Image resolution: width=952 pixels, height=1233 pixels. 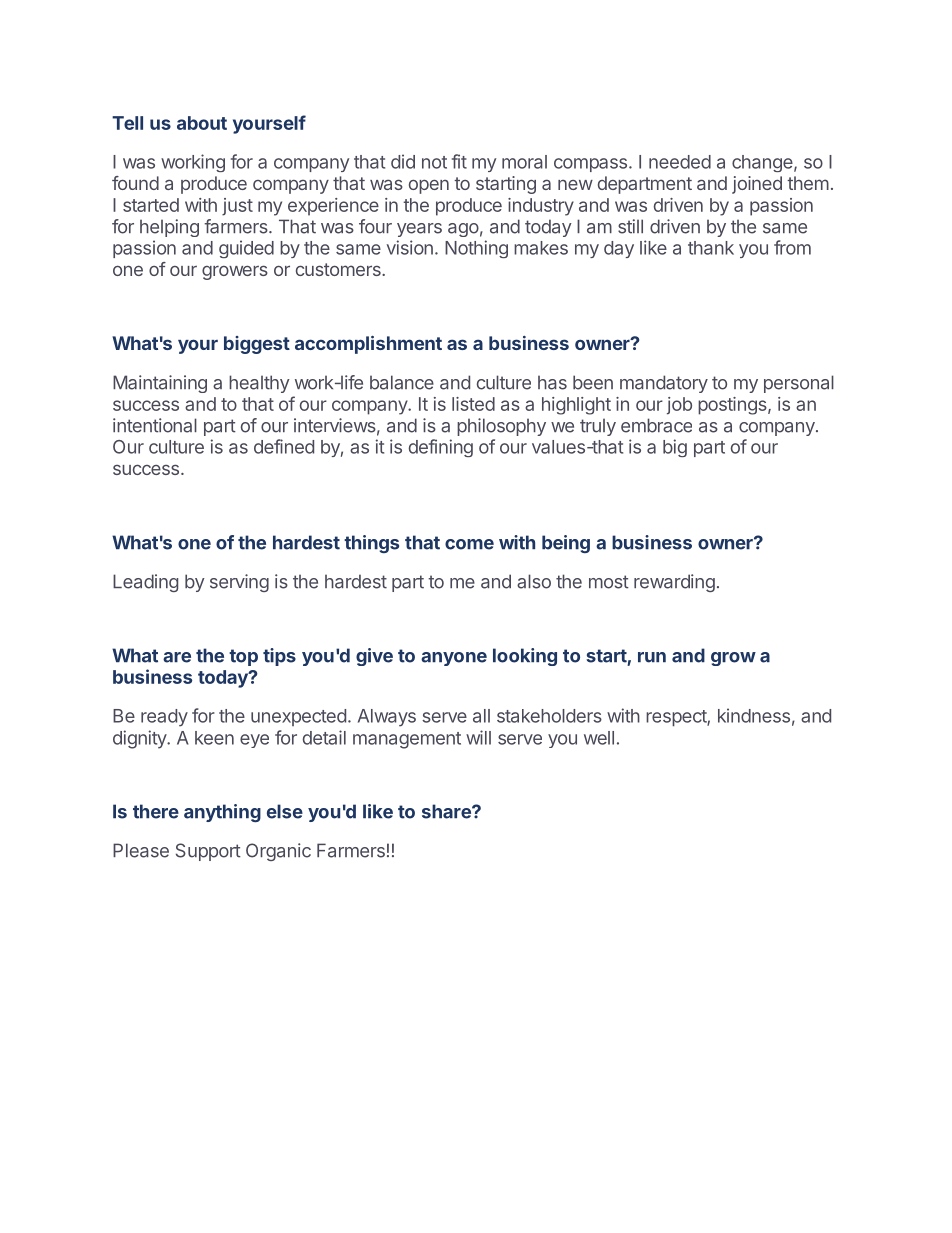 What do you see at coordinates (284, 446) in the page?
I see `defined` at bounding box center [284, 446].
